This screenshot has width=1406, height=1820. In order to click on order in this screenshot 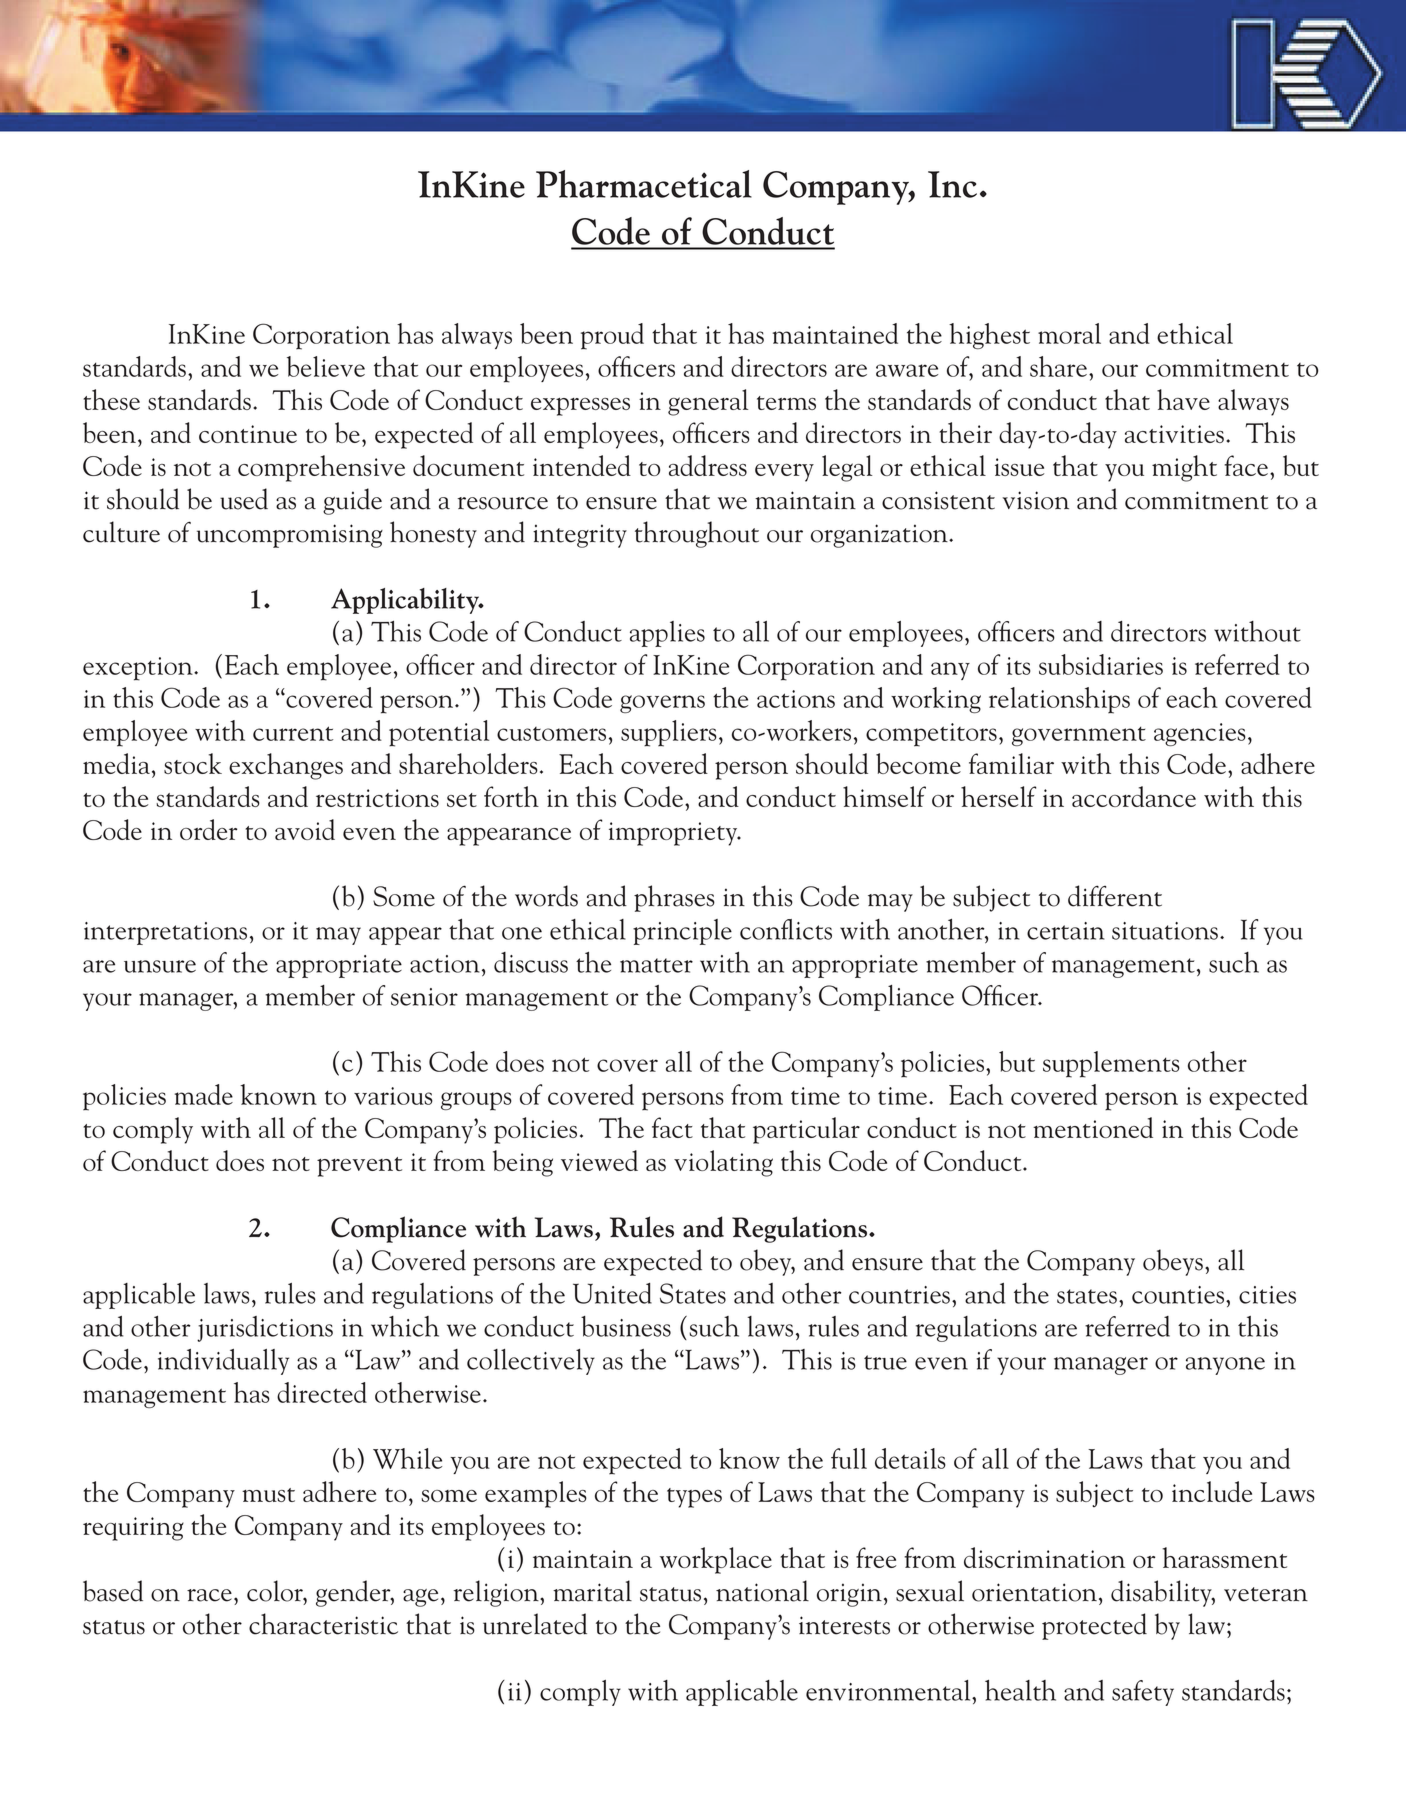, I will do `click(208, 829)`.
